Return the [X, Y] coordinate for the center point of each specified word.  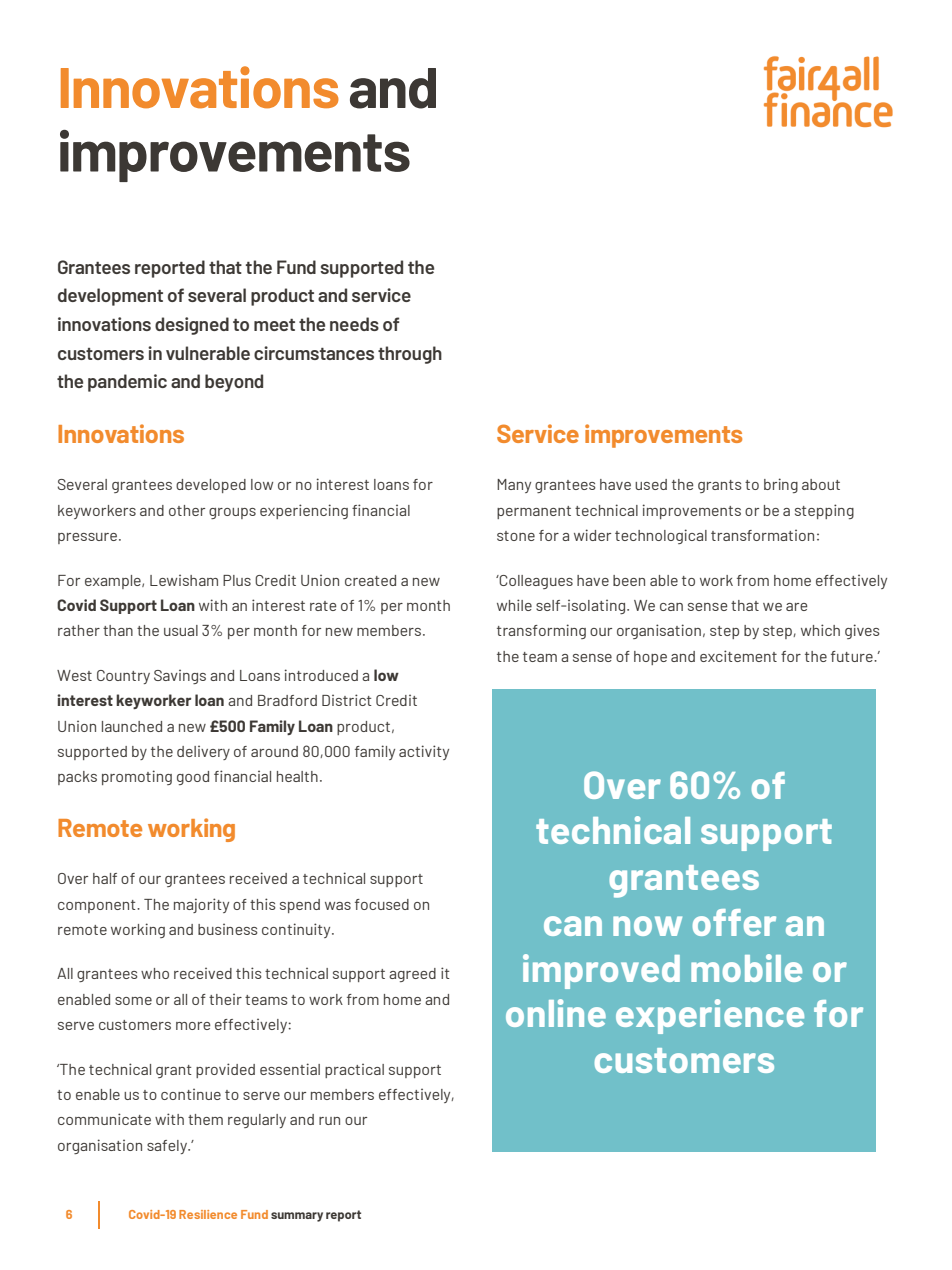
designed [192, 326]
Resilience [208, 1214]
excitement [738, 656]
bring [781, 485]
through [410, 355]
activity [424, 752]
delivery [203, 752]
